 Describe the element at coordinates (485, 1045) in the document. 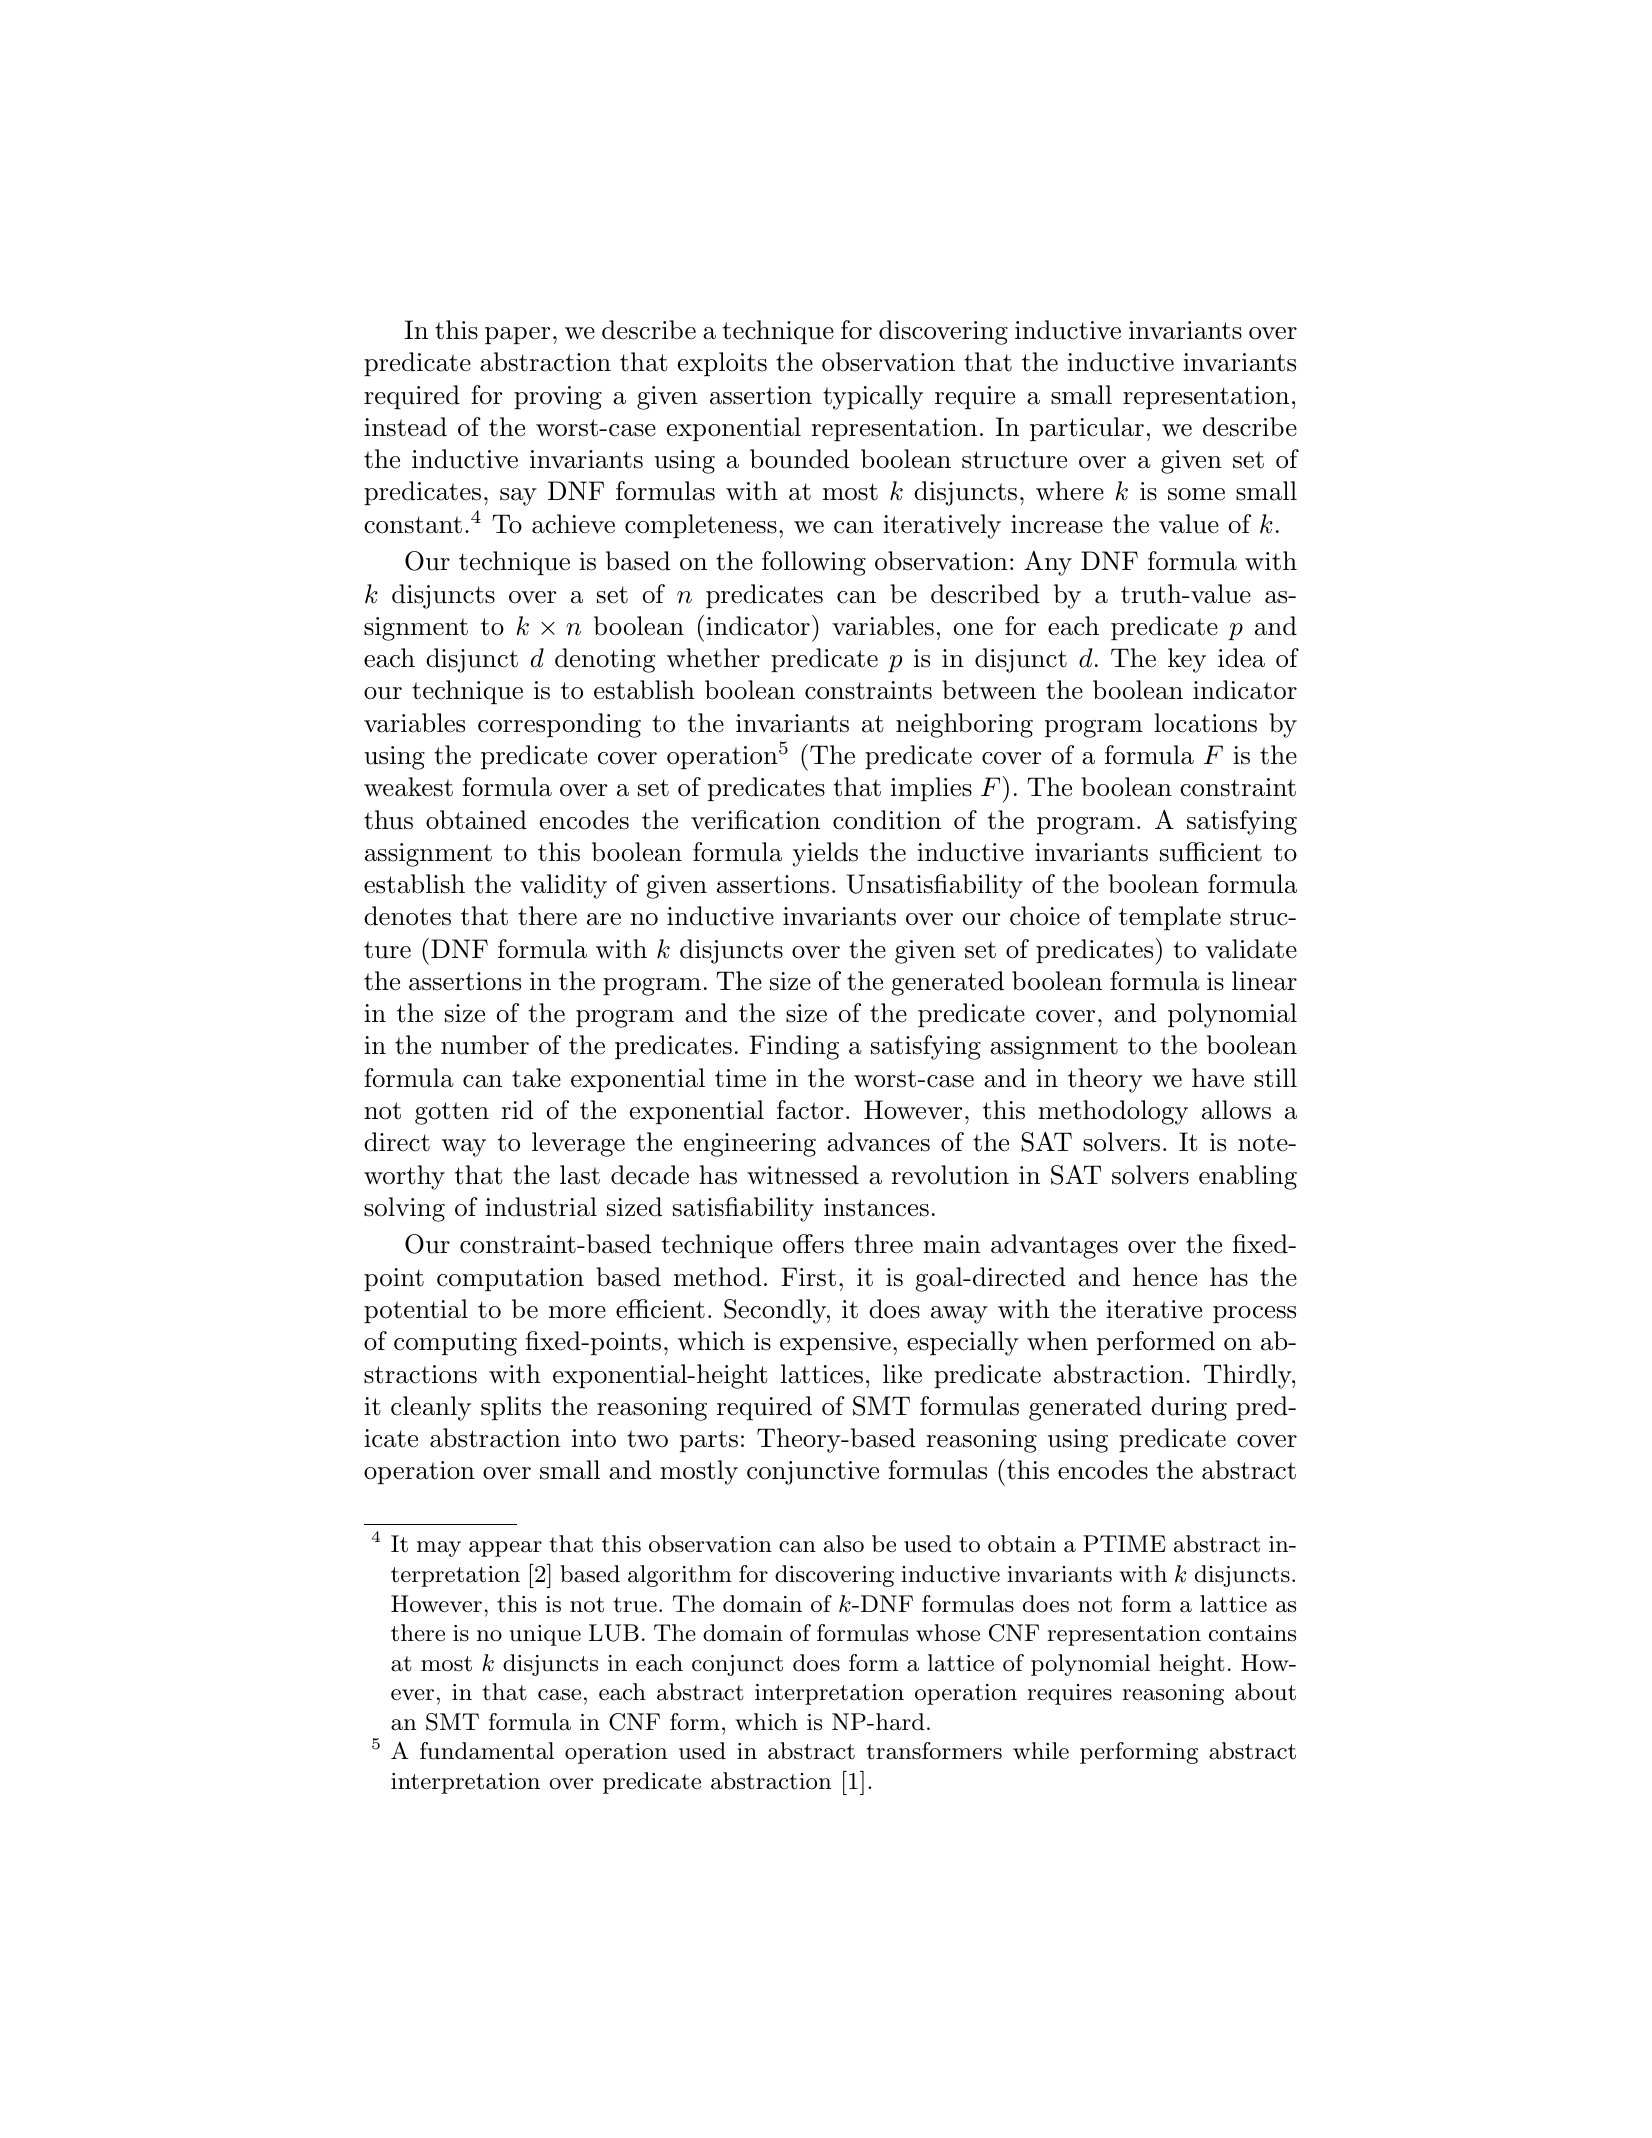

I see `number` at that location.
